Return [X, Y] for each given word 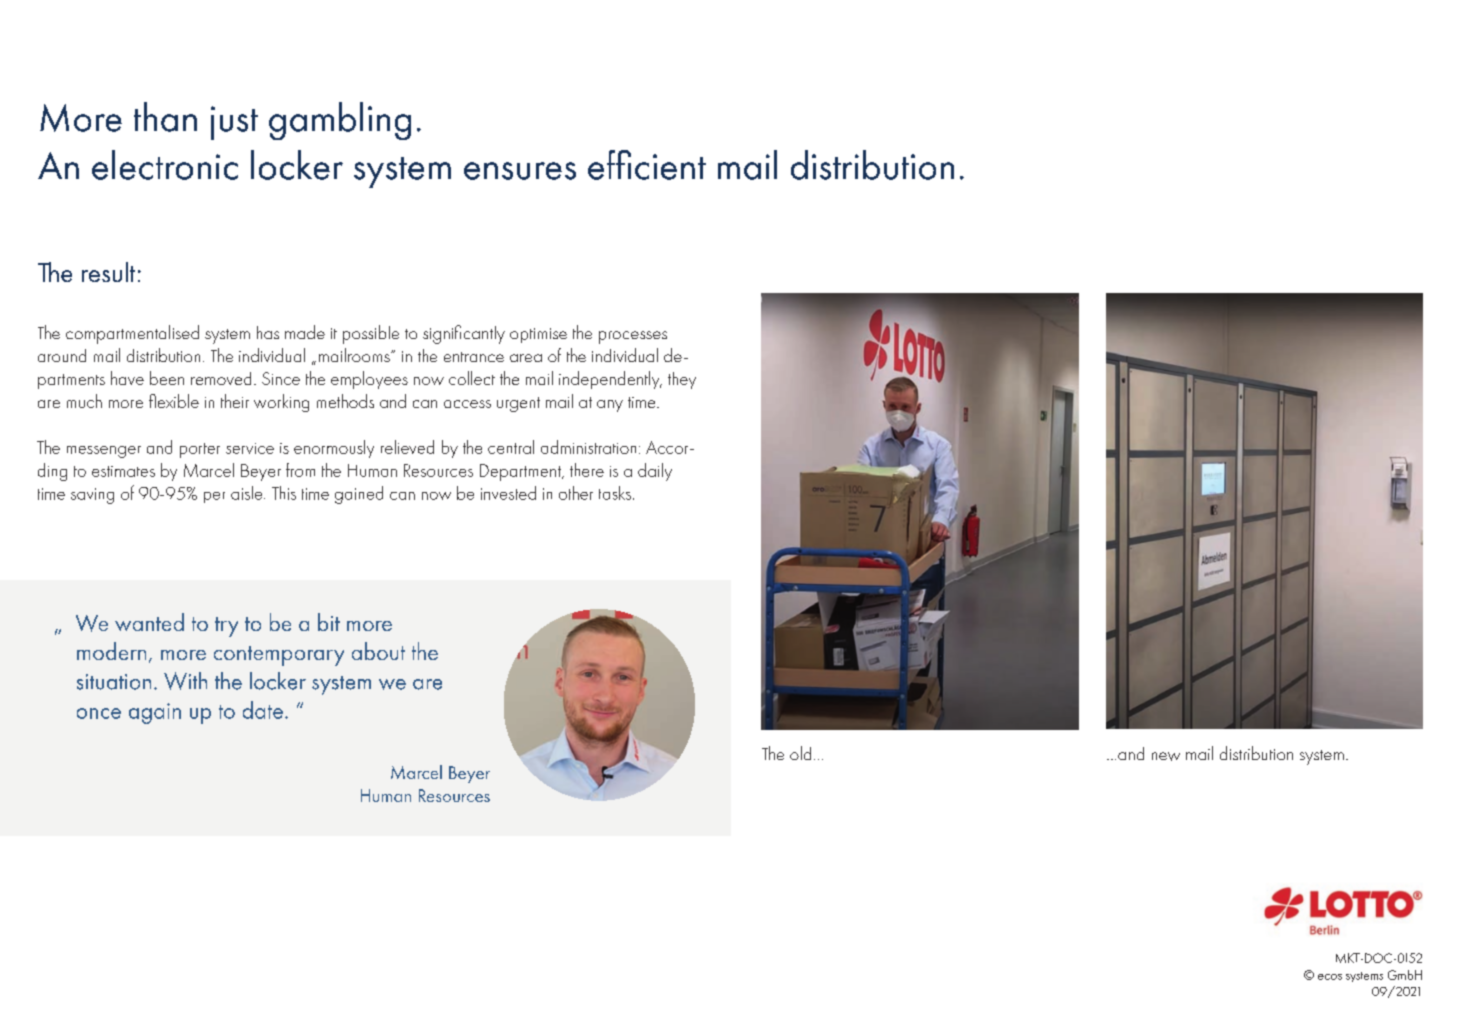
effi [609, 165]
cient [670, 167]
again [155, 713]
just [234, 123]
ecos [1330, 977]
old [800, 753]
